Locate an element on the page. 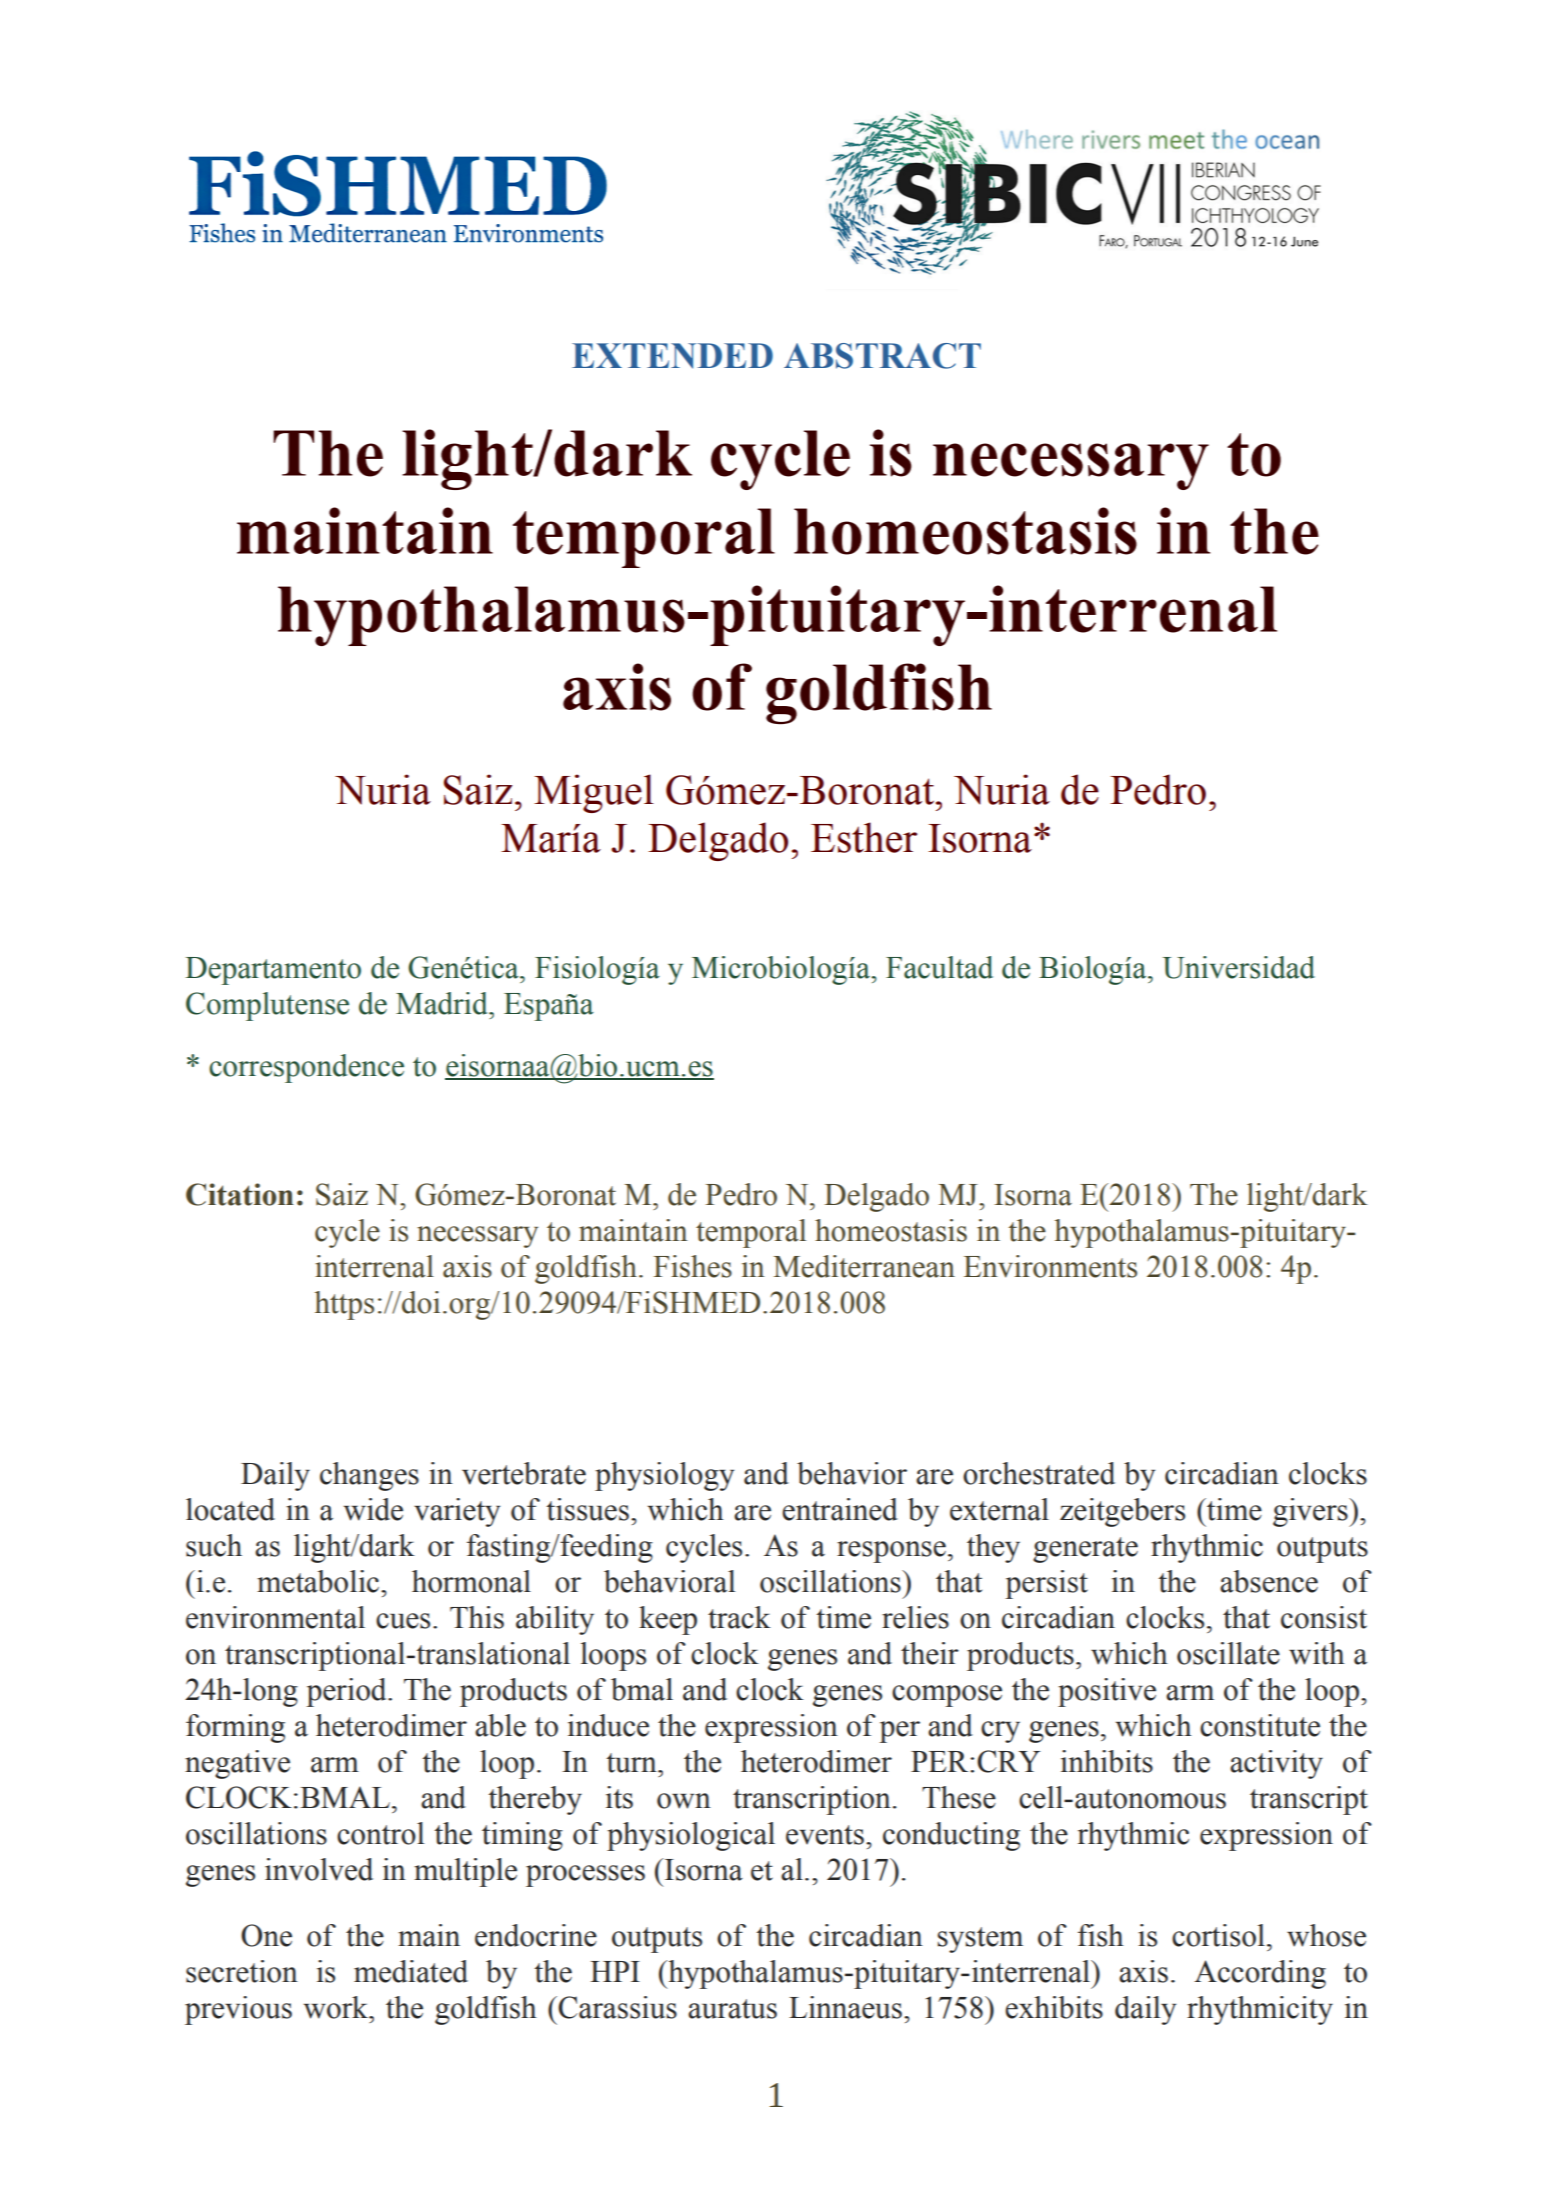  track is located at coordinates (739, 1617).
